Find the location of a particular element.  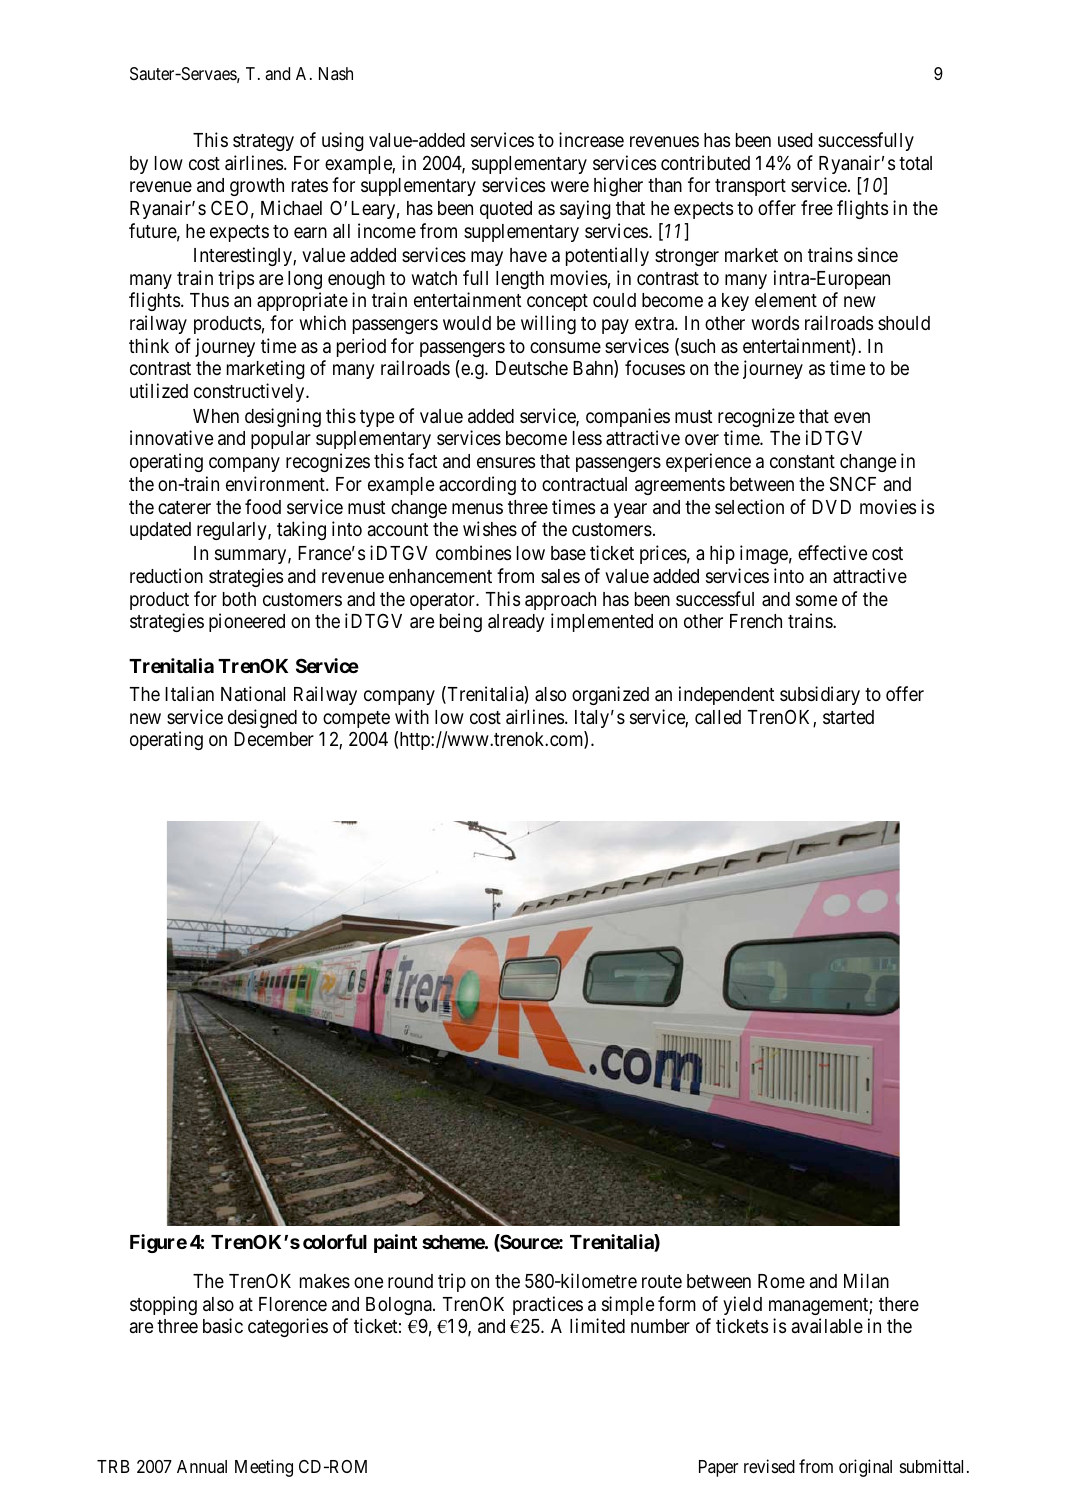

ensures is located at coordinates (506, 462).
